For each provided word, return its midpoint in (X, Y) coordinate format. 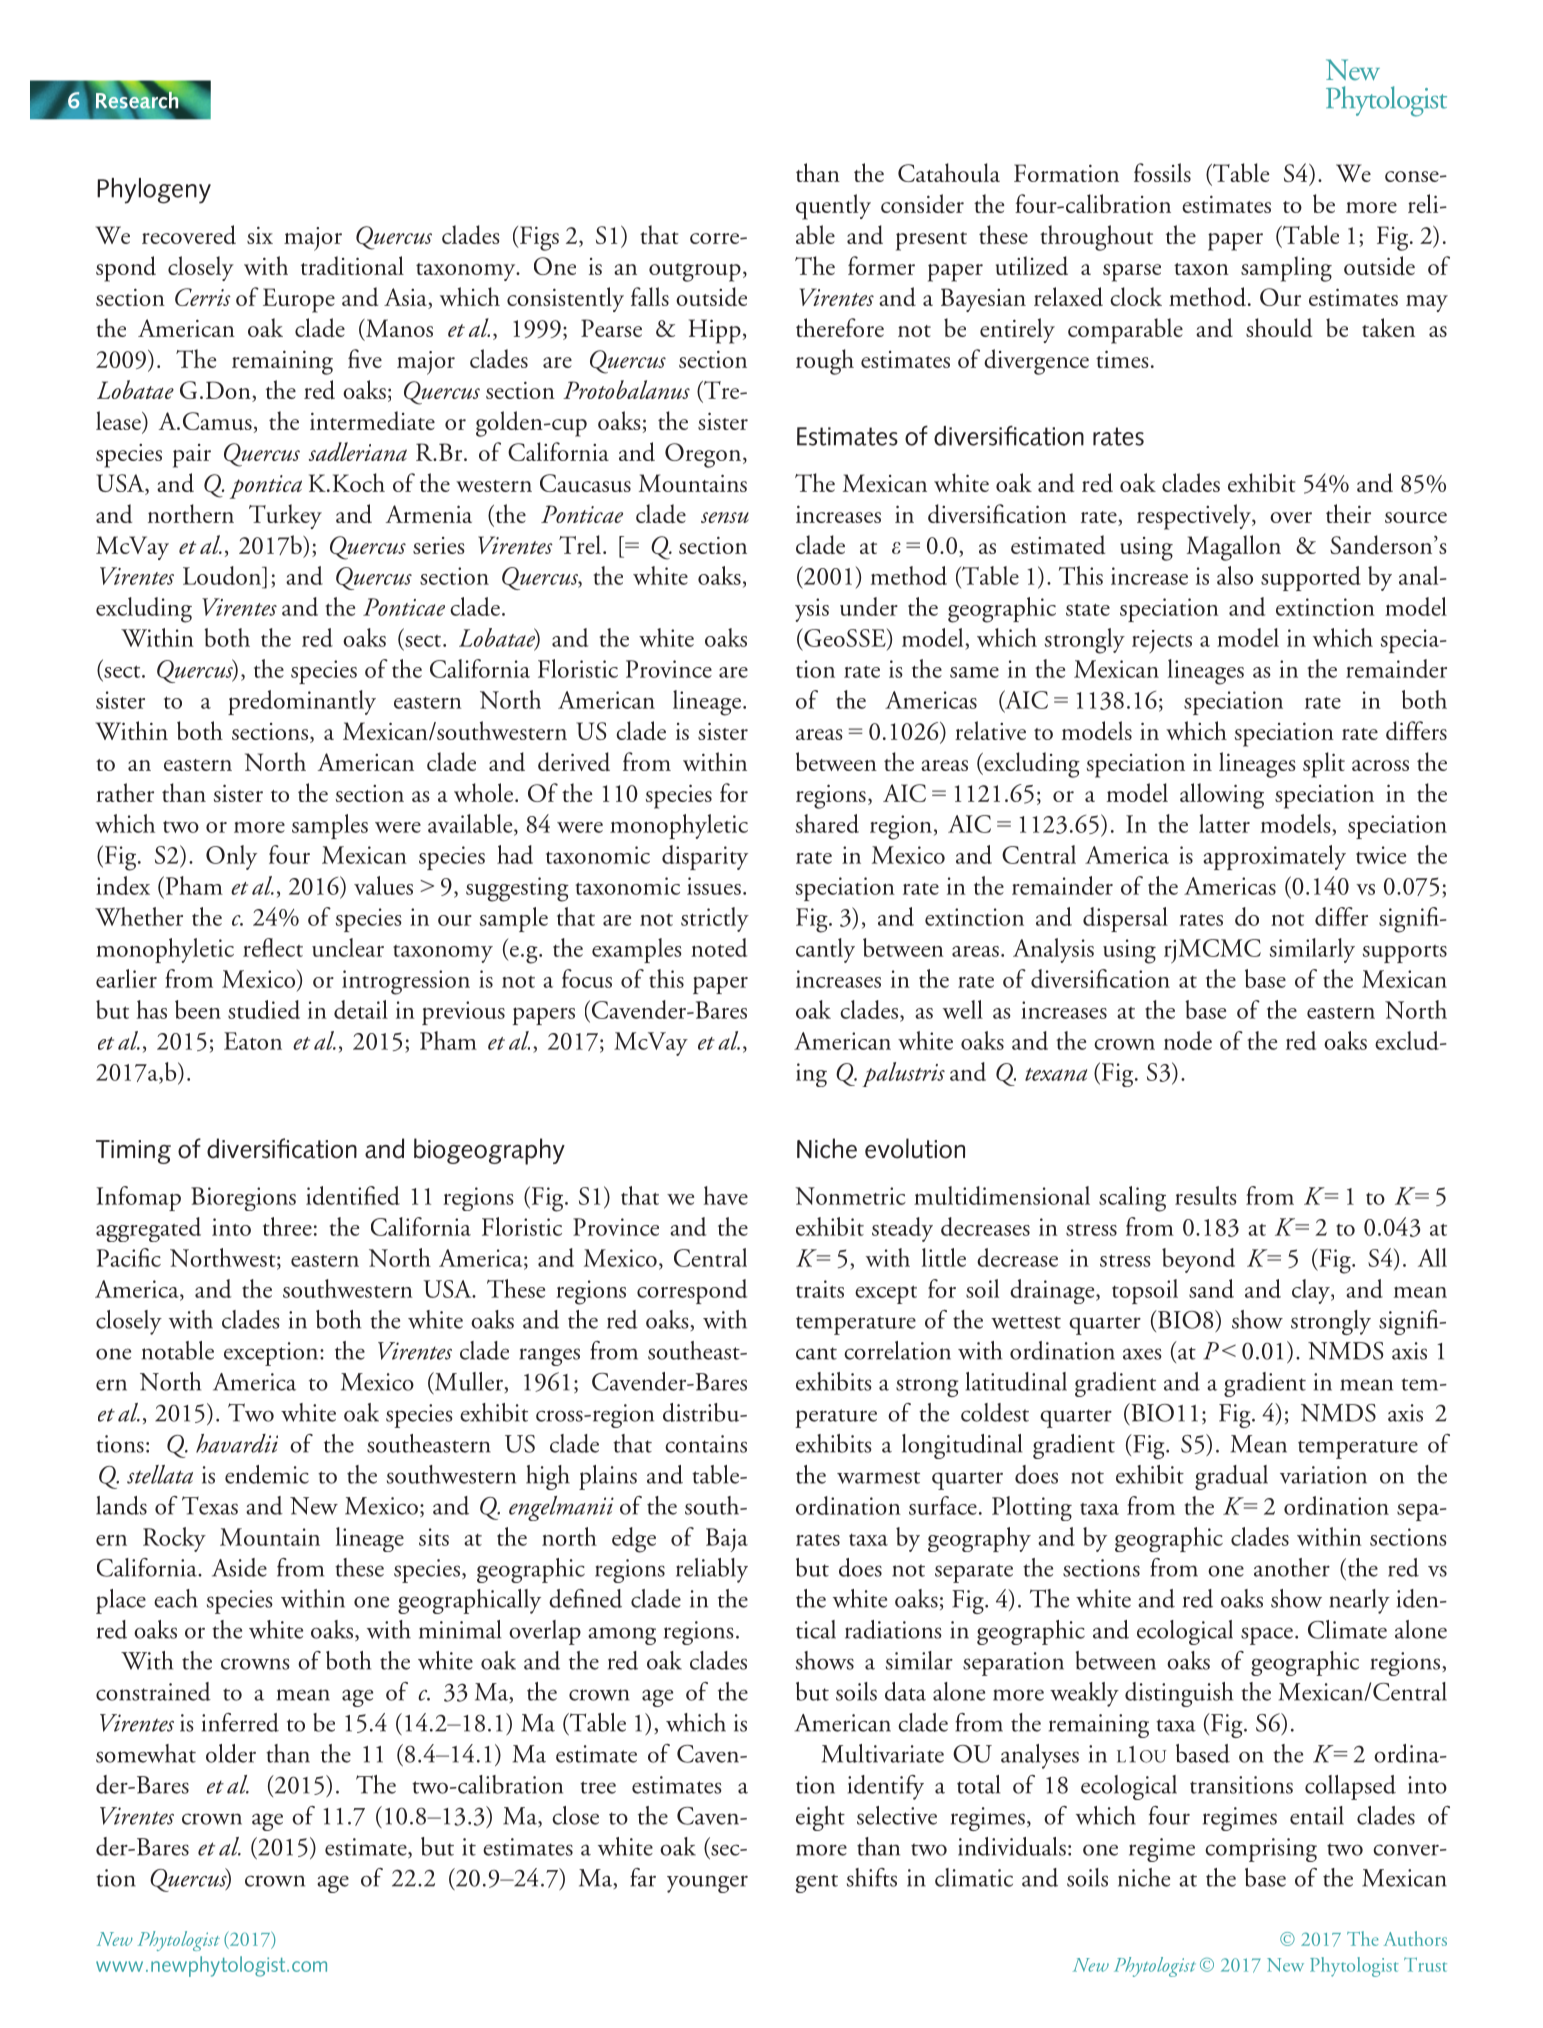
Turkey (285, 516)
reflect (273, 947)
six (260, 235)
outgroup (695, 272)
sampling (1286, 269)
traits (820, 1289)
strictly (715, 919)
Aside (239, 1567)
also (1235, 575)
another (1292, 1567)
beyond (1198, 1260)
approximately (1274, 857)
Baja (727, 1540)
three (287, 1226)
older (231, 1753)
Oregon (704, 455)
